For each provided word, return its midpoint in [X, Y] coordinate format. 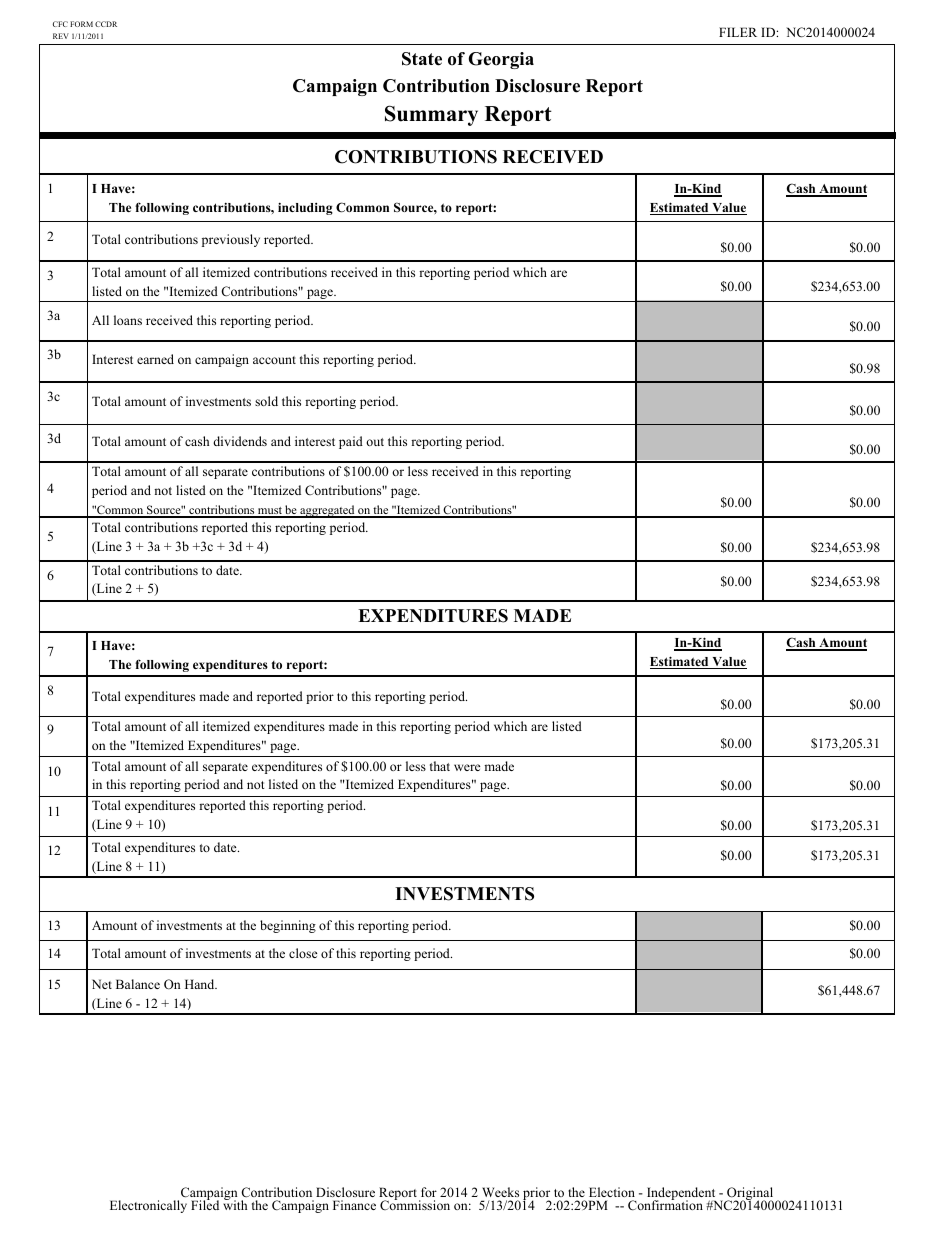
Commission [415, 1204]
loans [128, 320]
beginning [288, 926]
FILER [738, 32]
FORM [81, 24]
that [440, 766]
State [422, 59]
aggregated [327, 511]
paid [351, 442]
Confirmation [665, 1204]
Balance [138, 984]
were [467, 767]
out [375, 442]
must [270, 512]
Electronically [148, 1206]
